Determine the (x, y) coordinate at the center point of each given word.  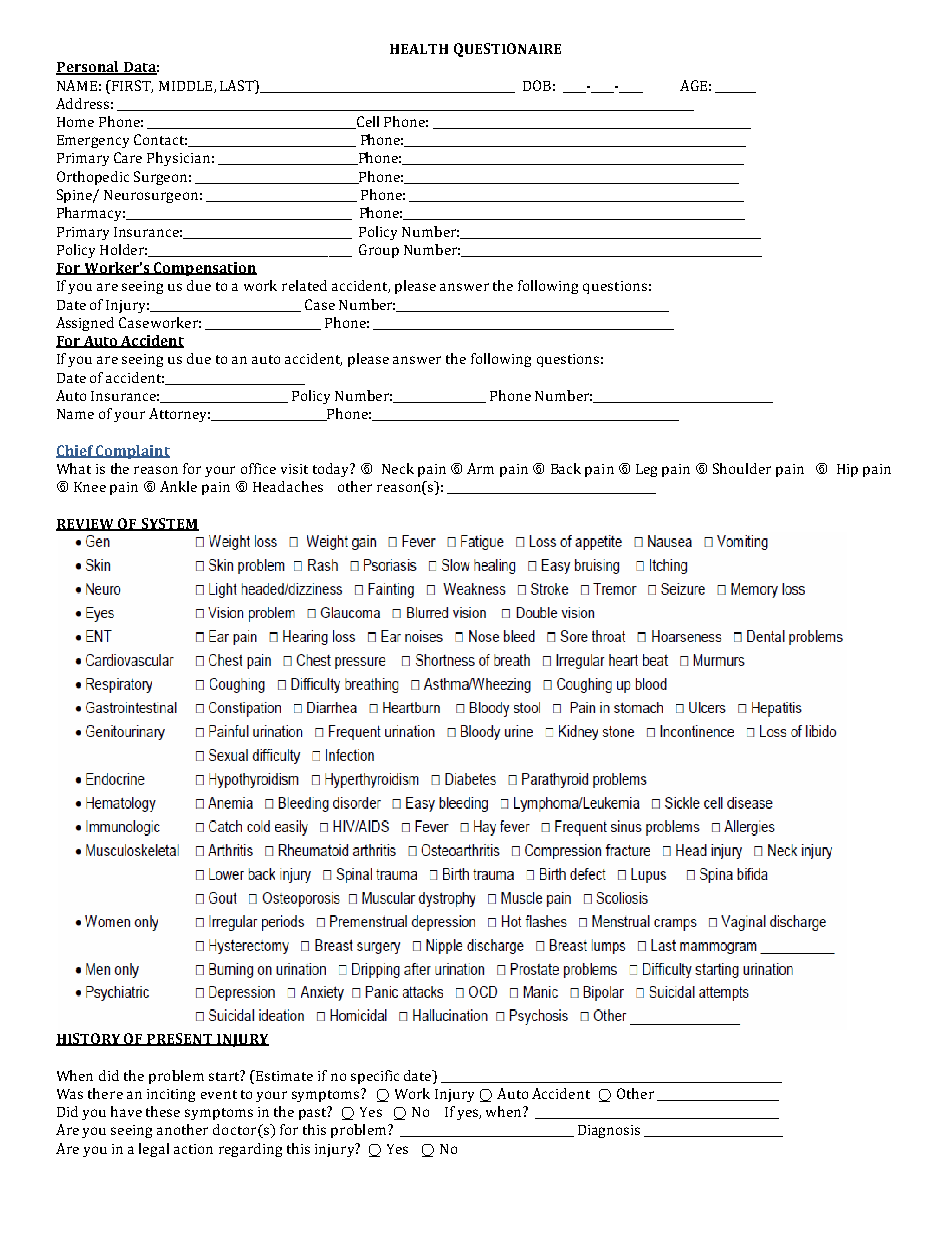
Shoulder (742, 468)
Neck (398, 468)
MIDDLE (187, 87)
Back (566, 468)
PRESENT (180, 1039)
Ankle (178, 486)
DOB (537, 85)
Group (379, 251)
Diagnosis (609, 1131)
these (163, 1111)
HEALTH (419, 49)
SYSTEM (169, 524)
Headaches (288, 486)
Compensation (204, 269)
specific (375, 1077)
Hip (847, 470)
